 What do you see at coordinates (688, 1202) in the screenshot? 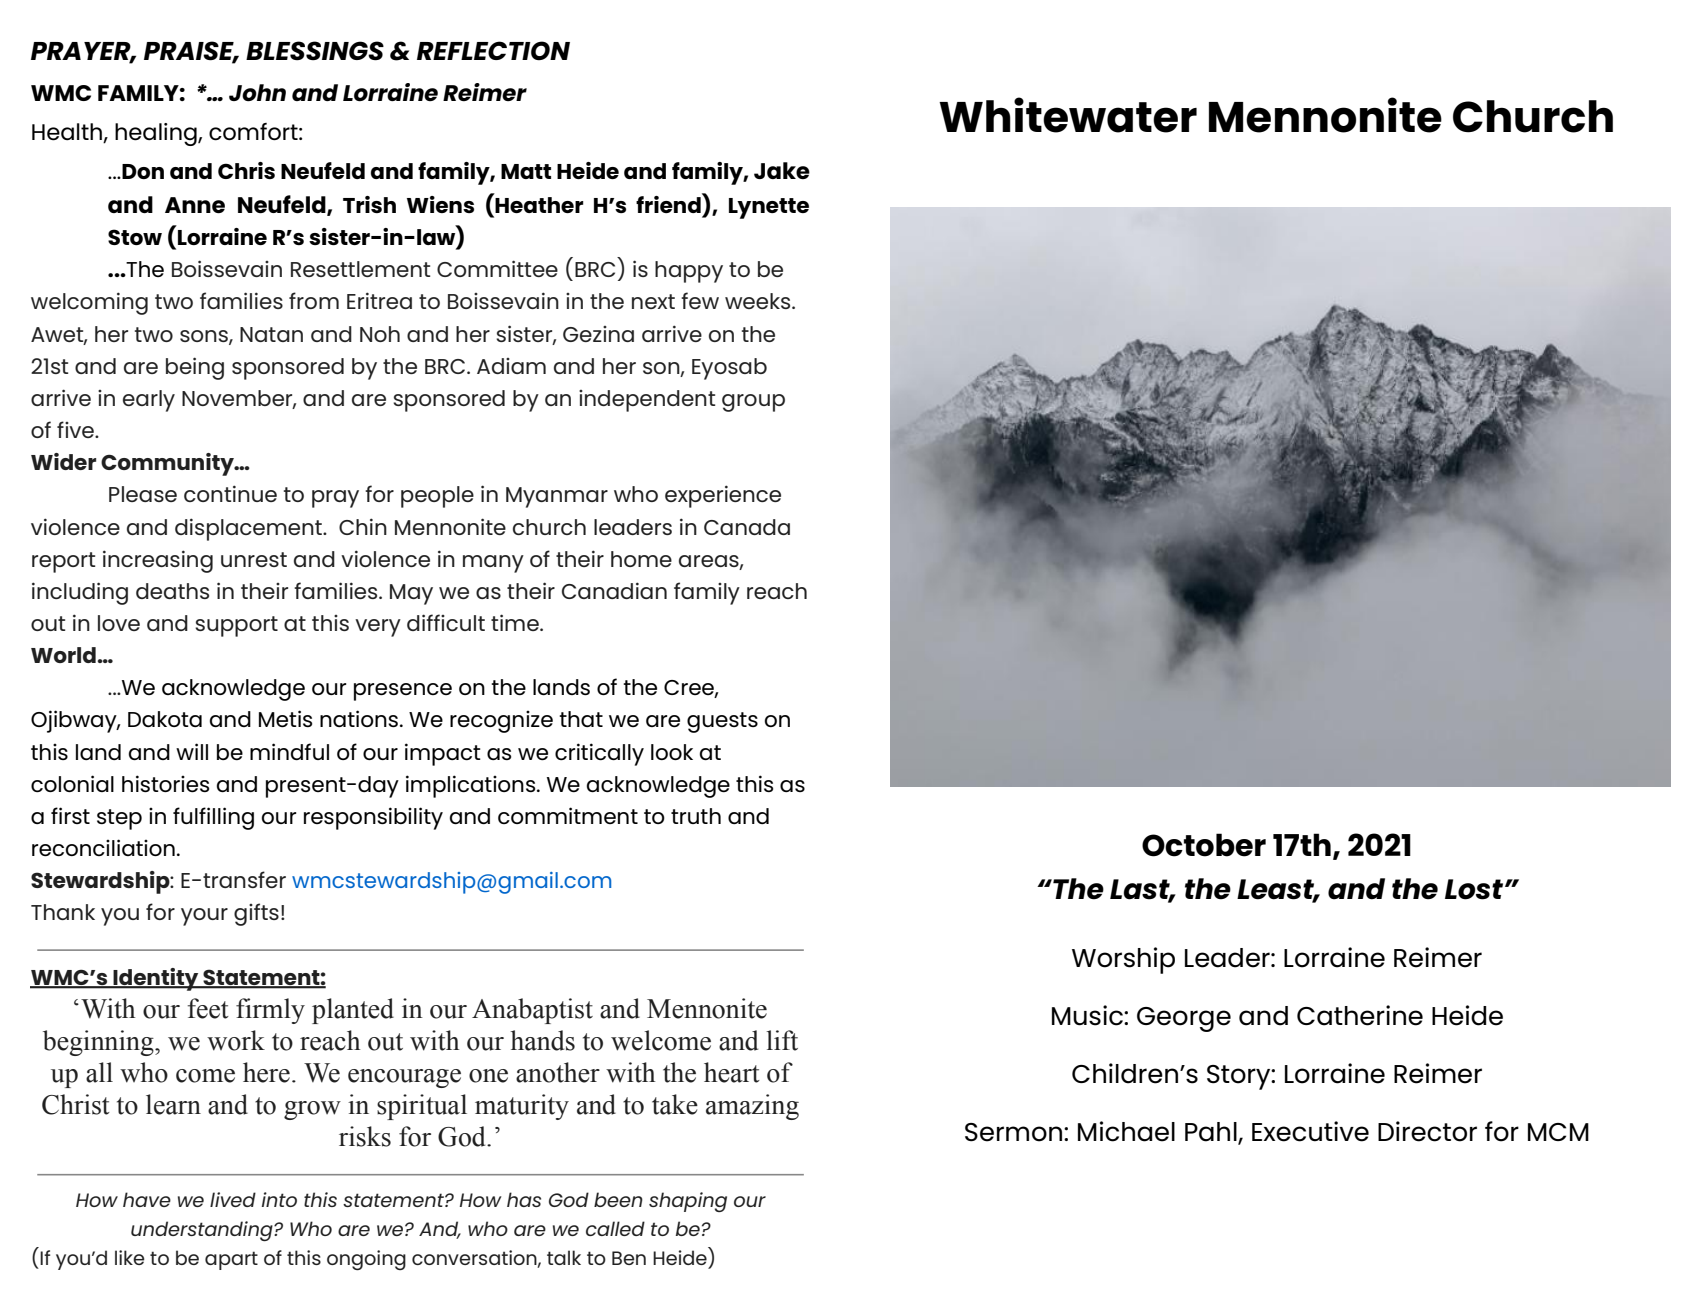
I see `shaping` at bounding box center [688, 1202].
